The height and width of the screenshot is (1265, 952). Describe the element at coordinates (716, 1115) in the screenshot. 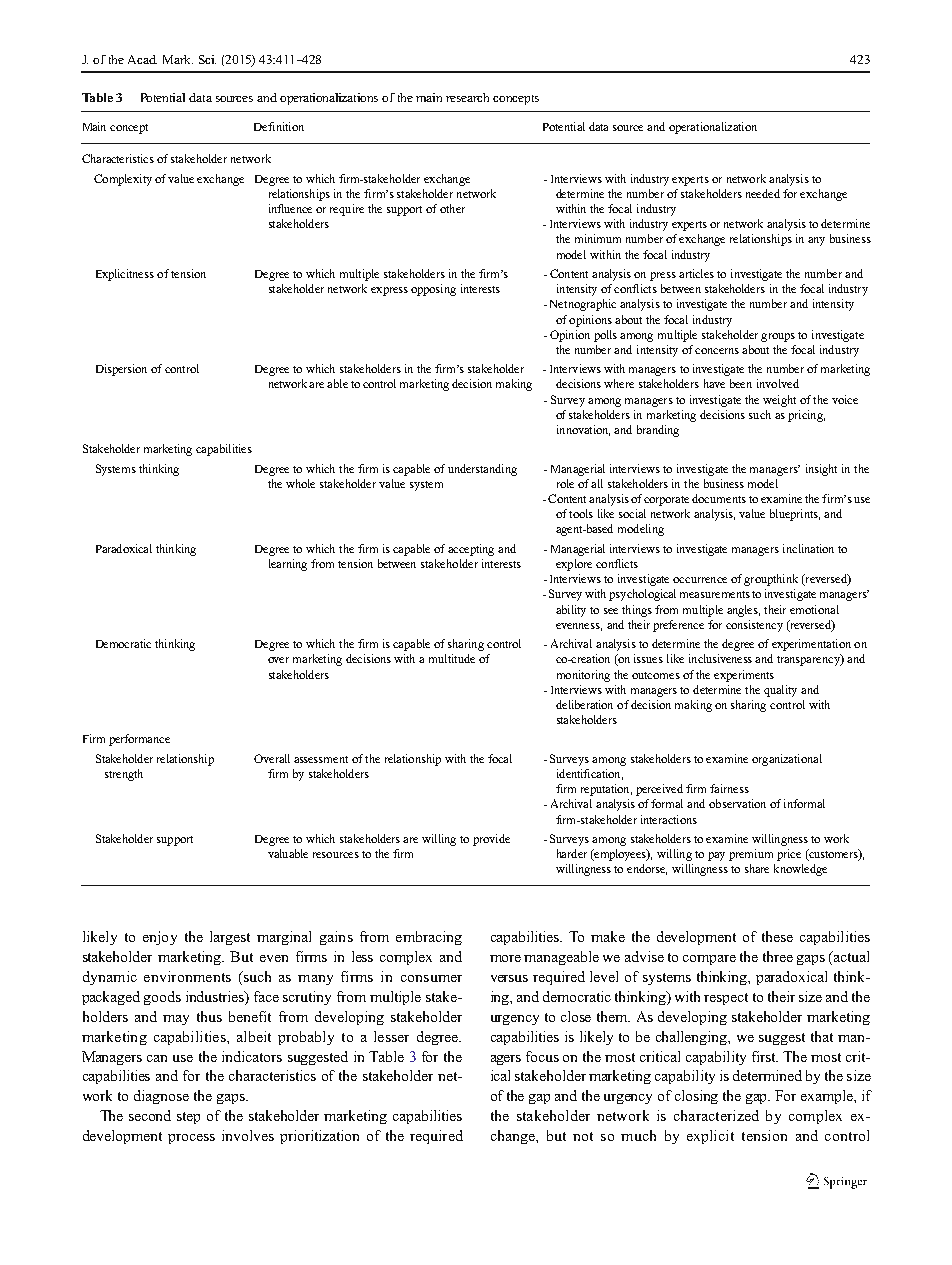

I see `characterized` at that location.
